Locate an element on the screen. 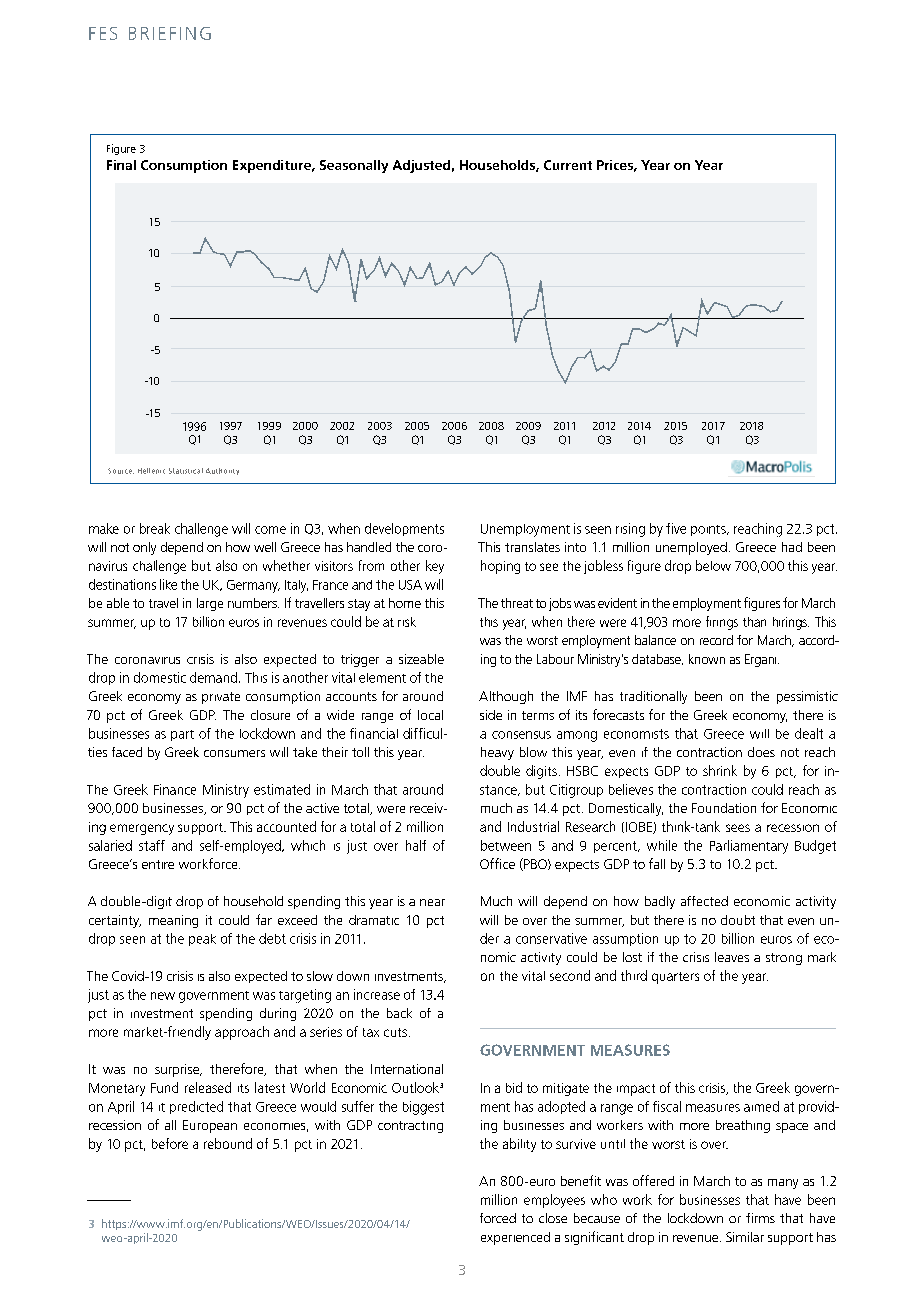 This screenshot has width=924, height=1308. Seasonally is located at coordinates (354, 166).
